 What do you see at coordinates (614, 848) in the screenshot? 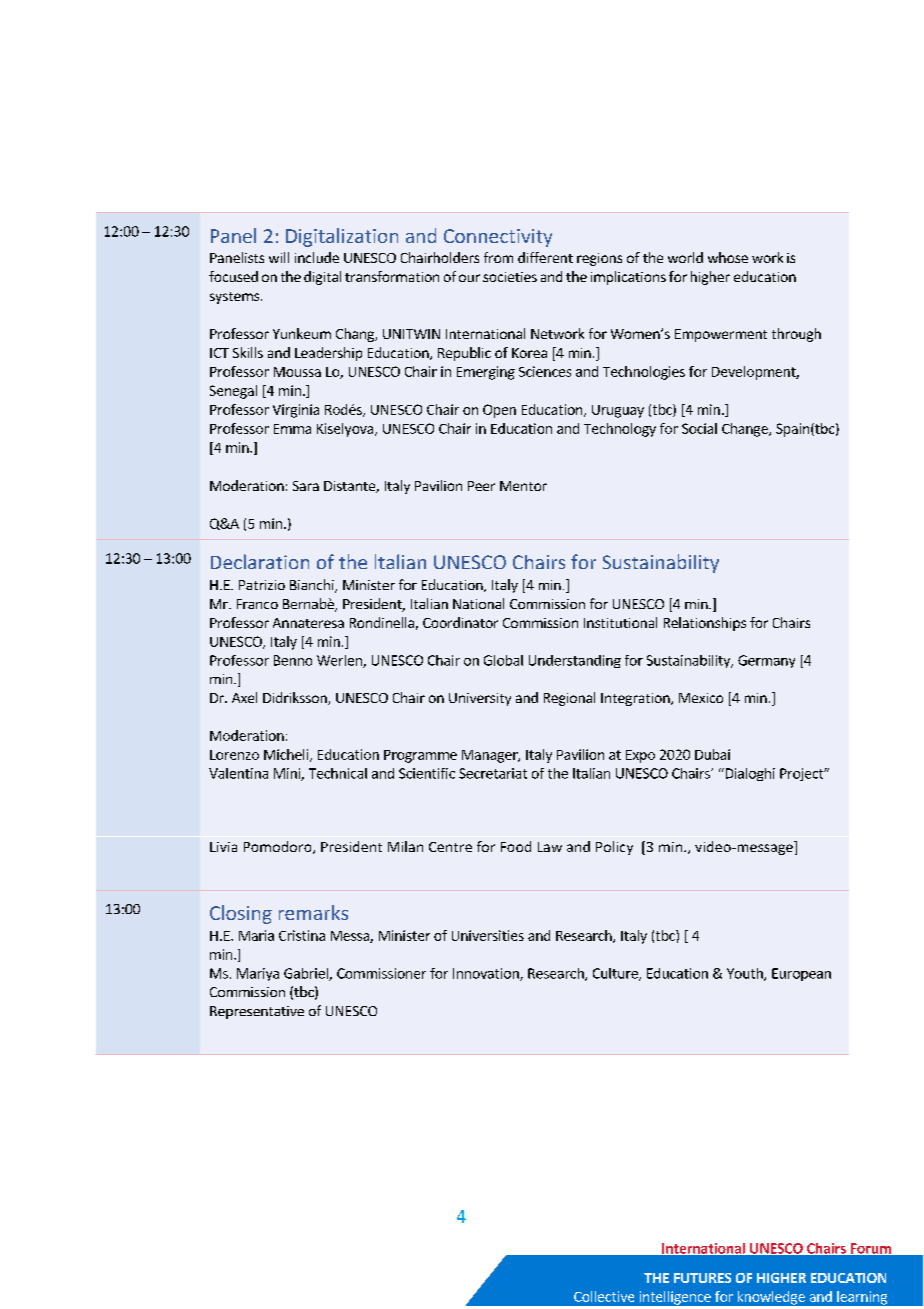
I see `Policy` at bounding box center [614, 848].
